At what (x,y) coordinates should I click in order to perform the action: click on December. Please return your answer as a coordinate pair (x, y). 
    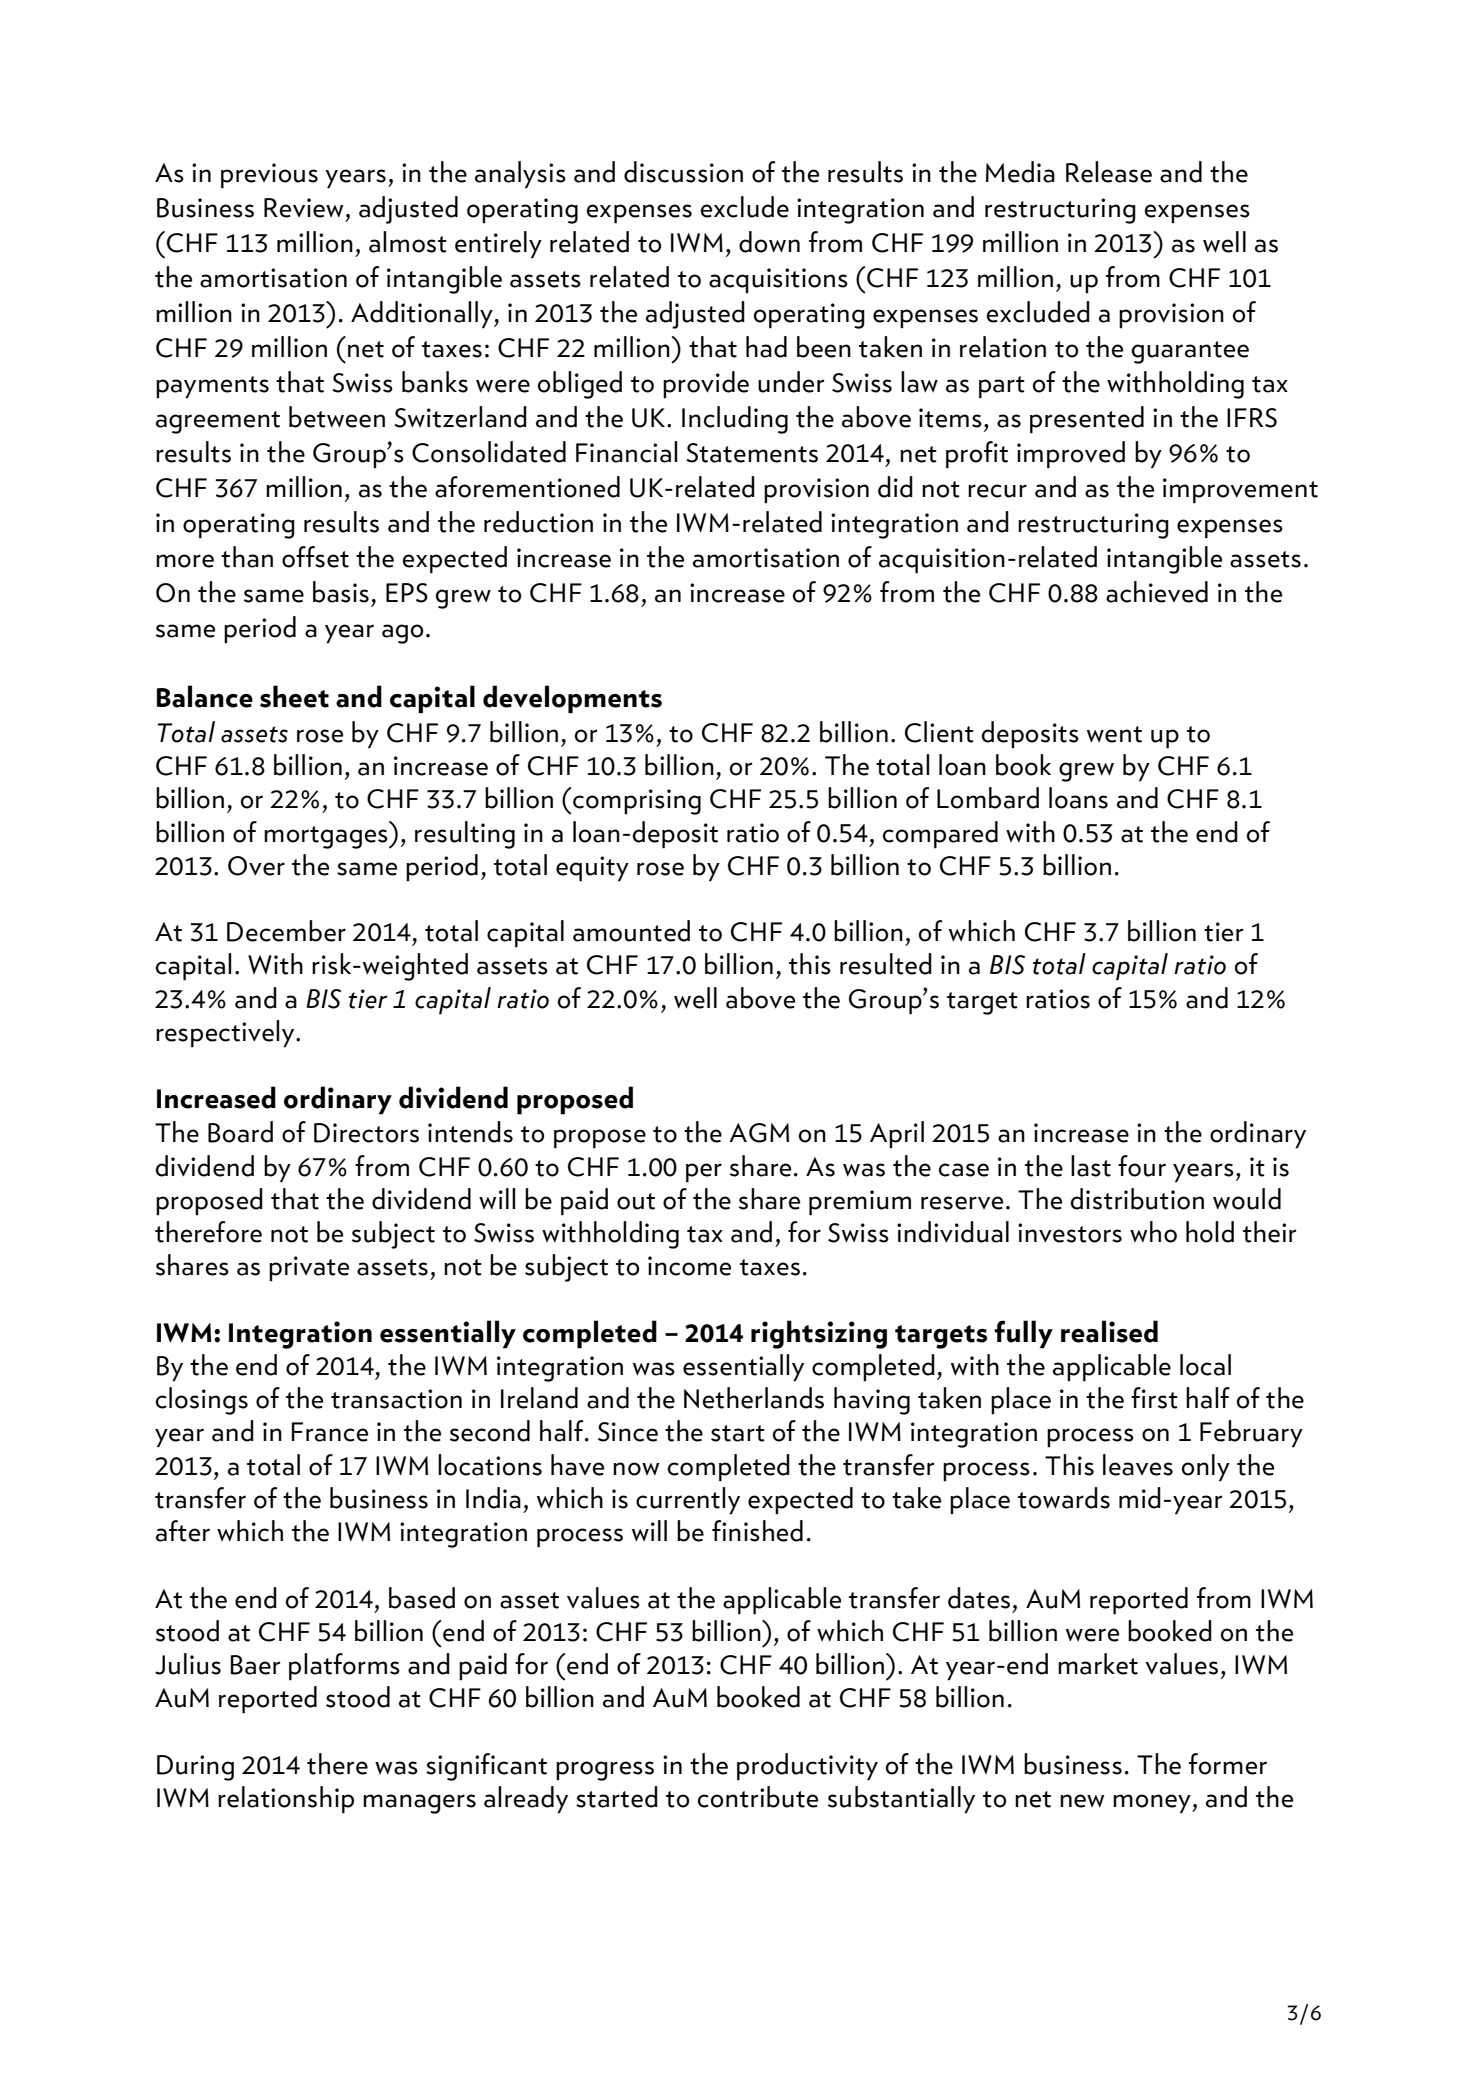
    Looking at the image, I should click on (286, 931).
